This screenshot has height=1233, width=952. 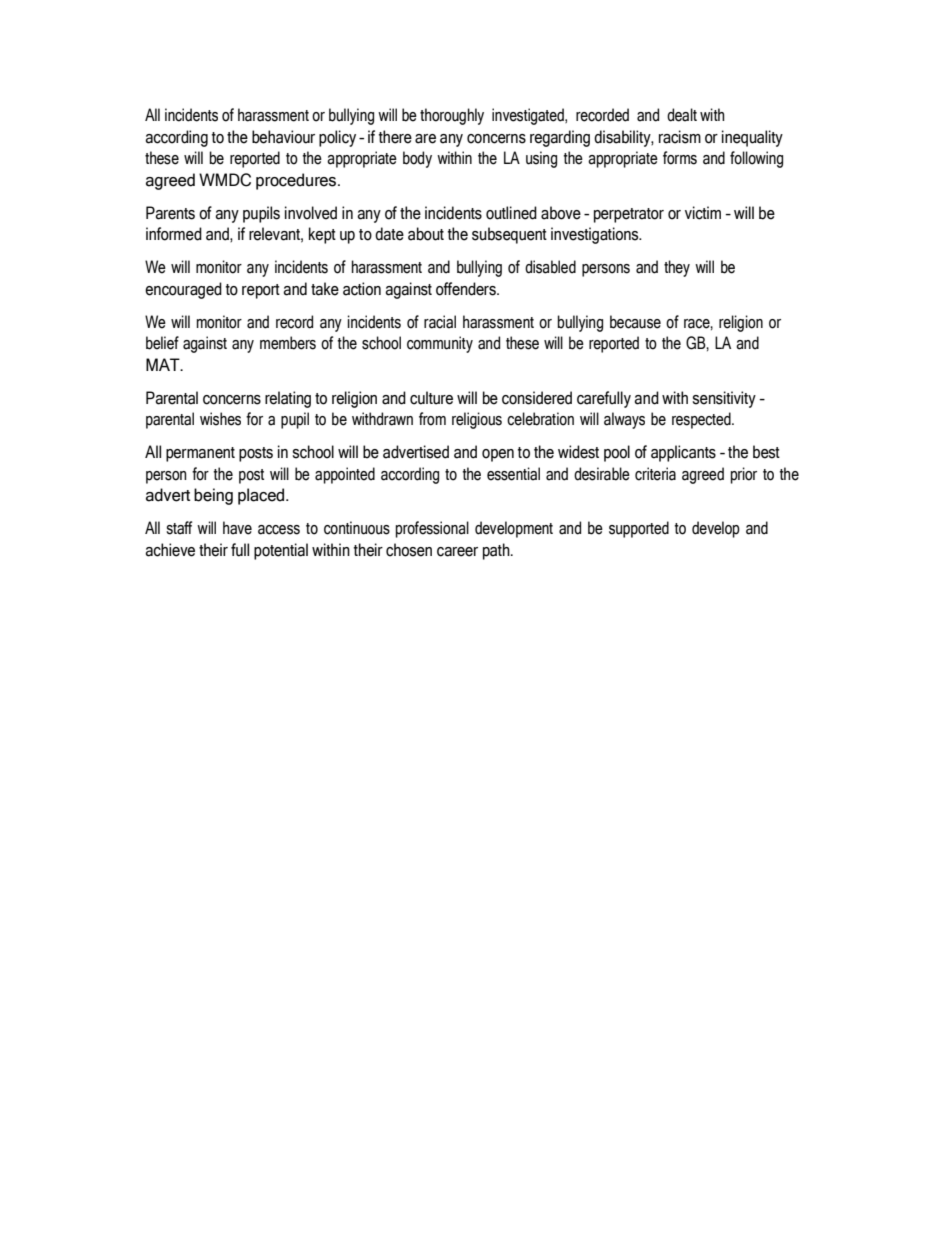 What do you see at coordinates (237, 528) in the screenshot?
I see `have` at bounding box center [237, 528].
